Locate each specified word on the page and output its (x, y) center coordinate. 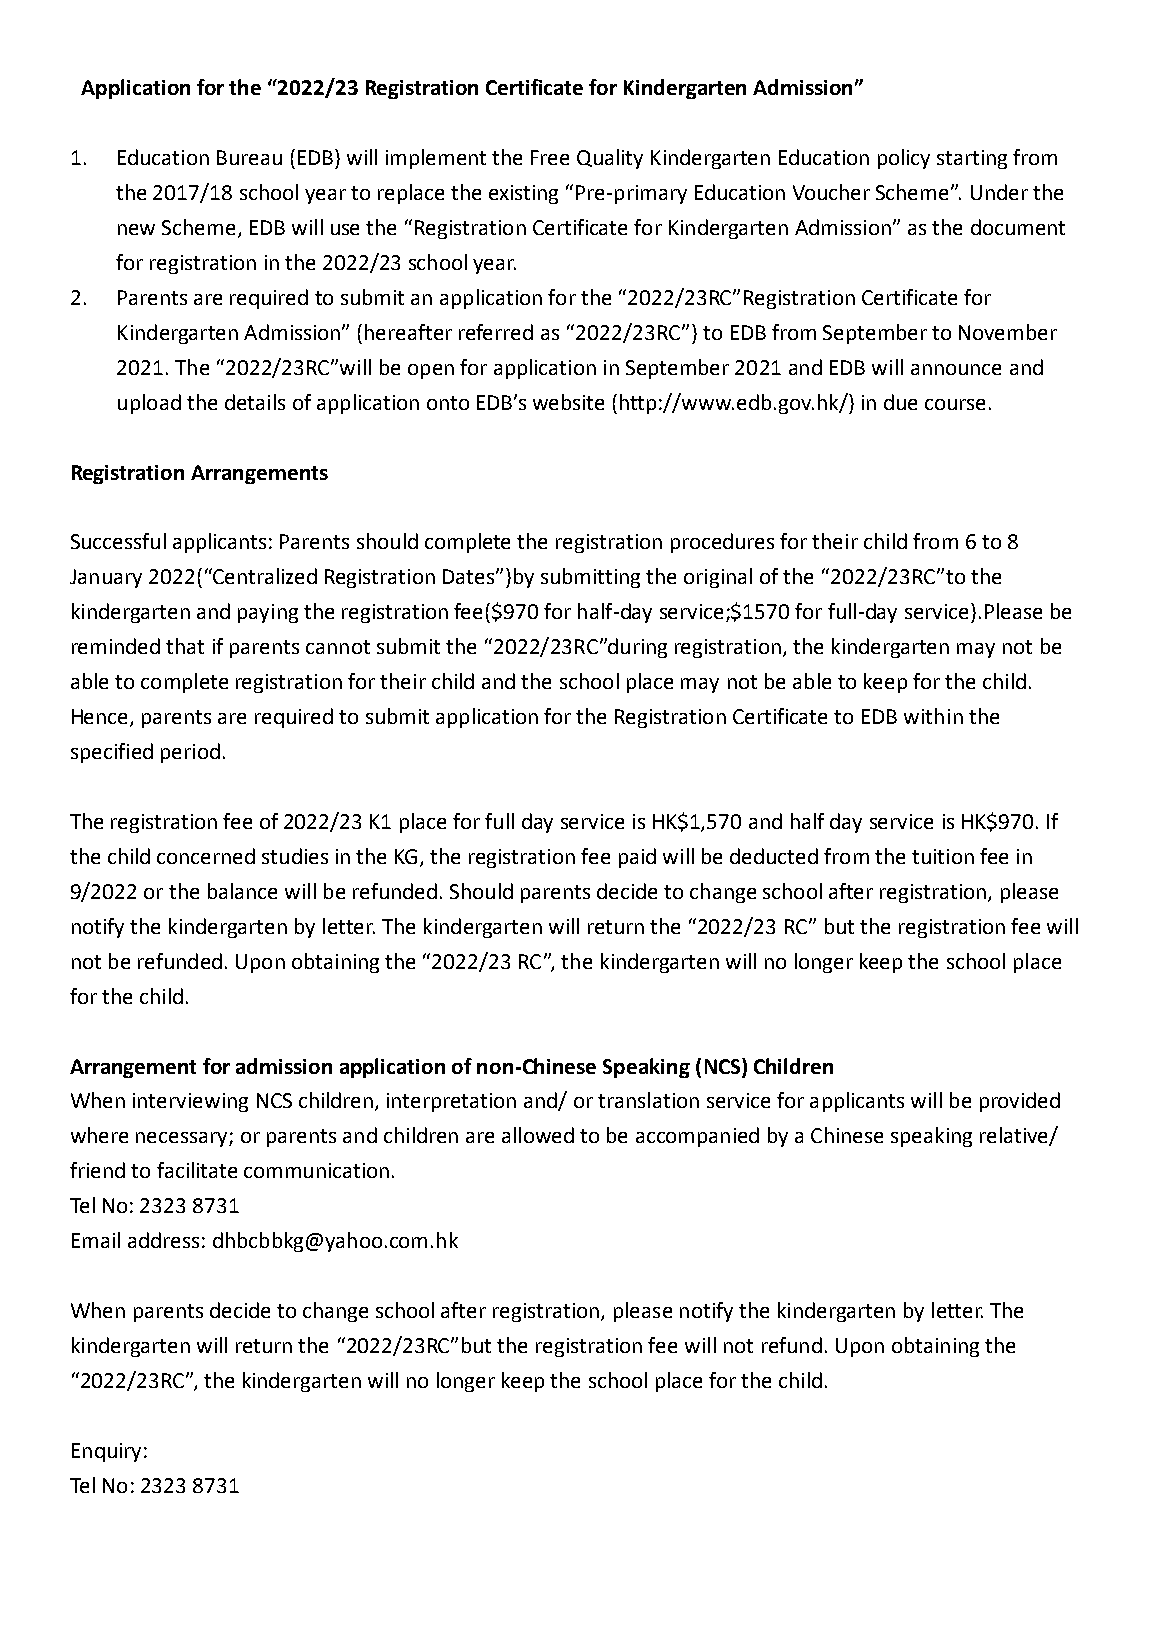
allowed (538, 1135)
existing (523, 194)
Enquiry (106, 1452)
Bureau (249, 157)
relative (1015, 1136)
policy (904, 159)
